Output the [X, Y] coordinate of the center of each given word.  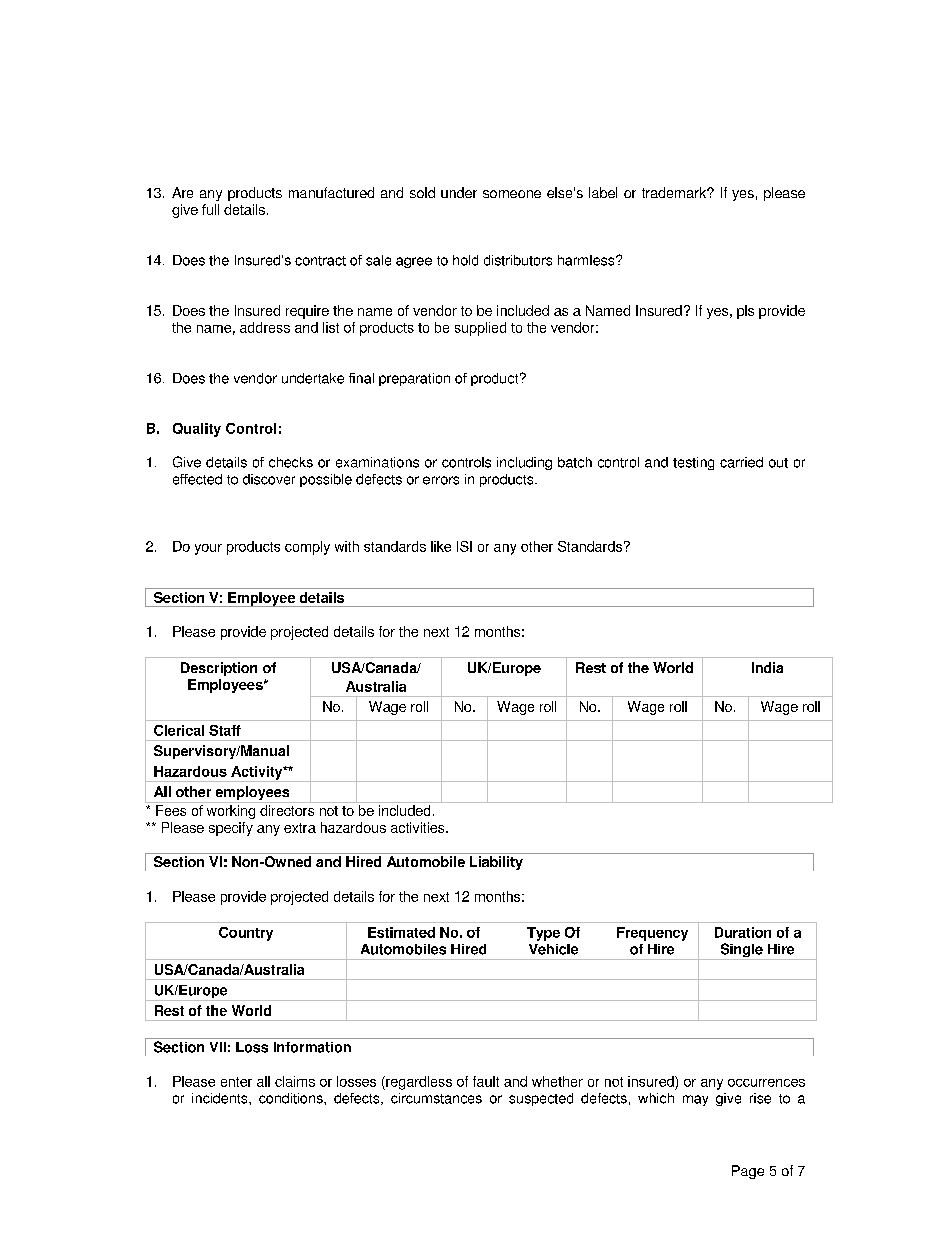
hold [465, 260]
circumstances [436, 1098]
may [695, 1100]
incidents [221, 1098]
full [210, 209]
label [603, 192]
